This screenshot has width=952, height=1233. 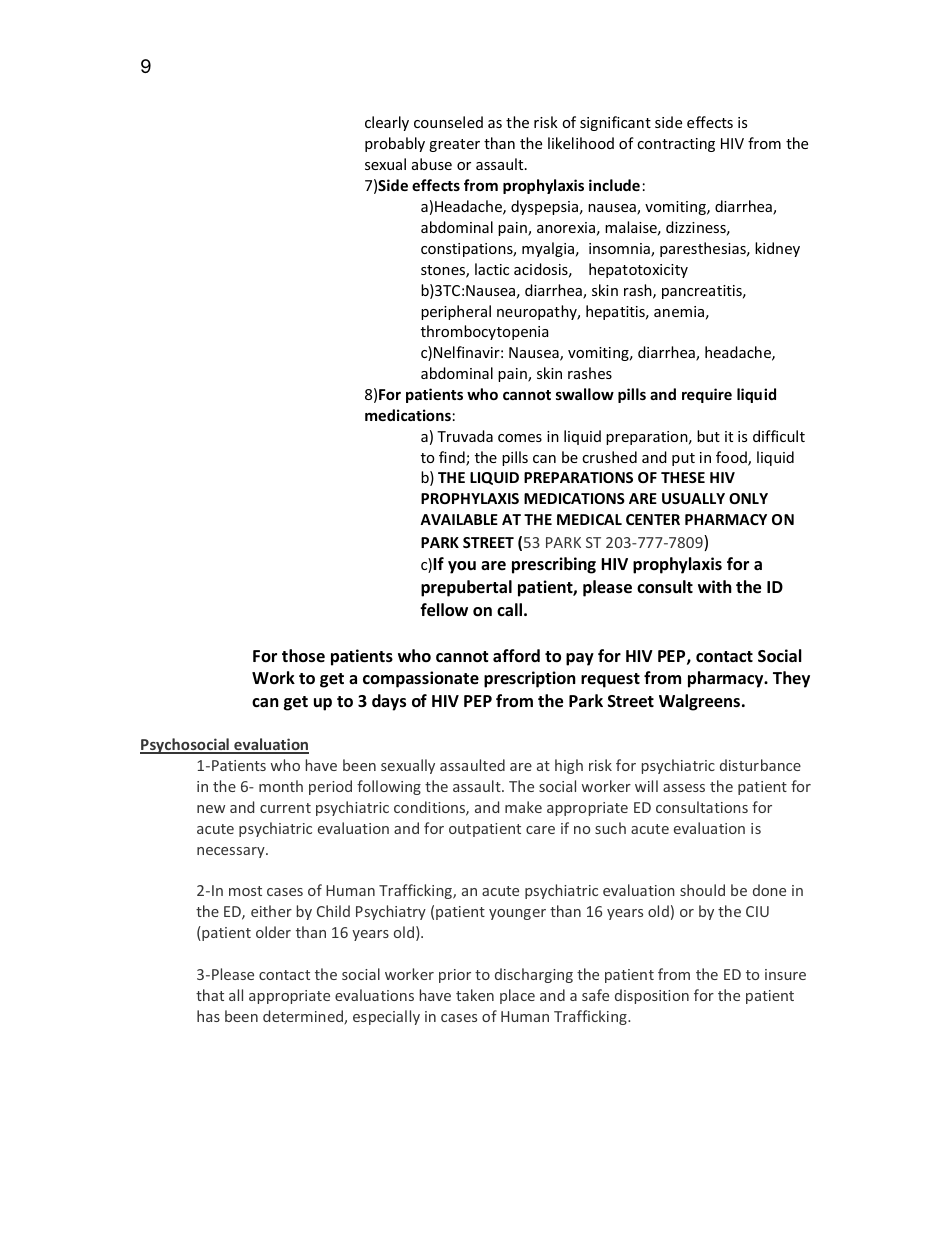 I want to click on peripheral, so click(x=456, y=312).
